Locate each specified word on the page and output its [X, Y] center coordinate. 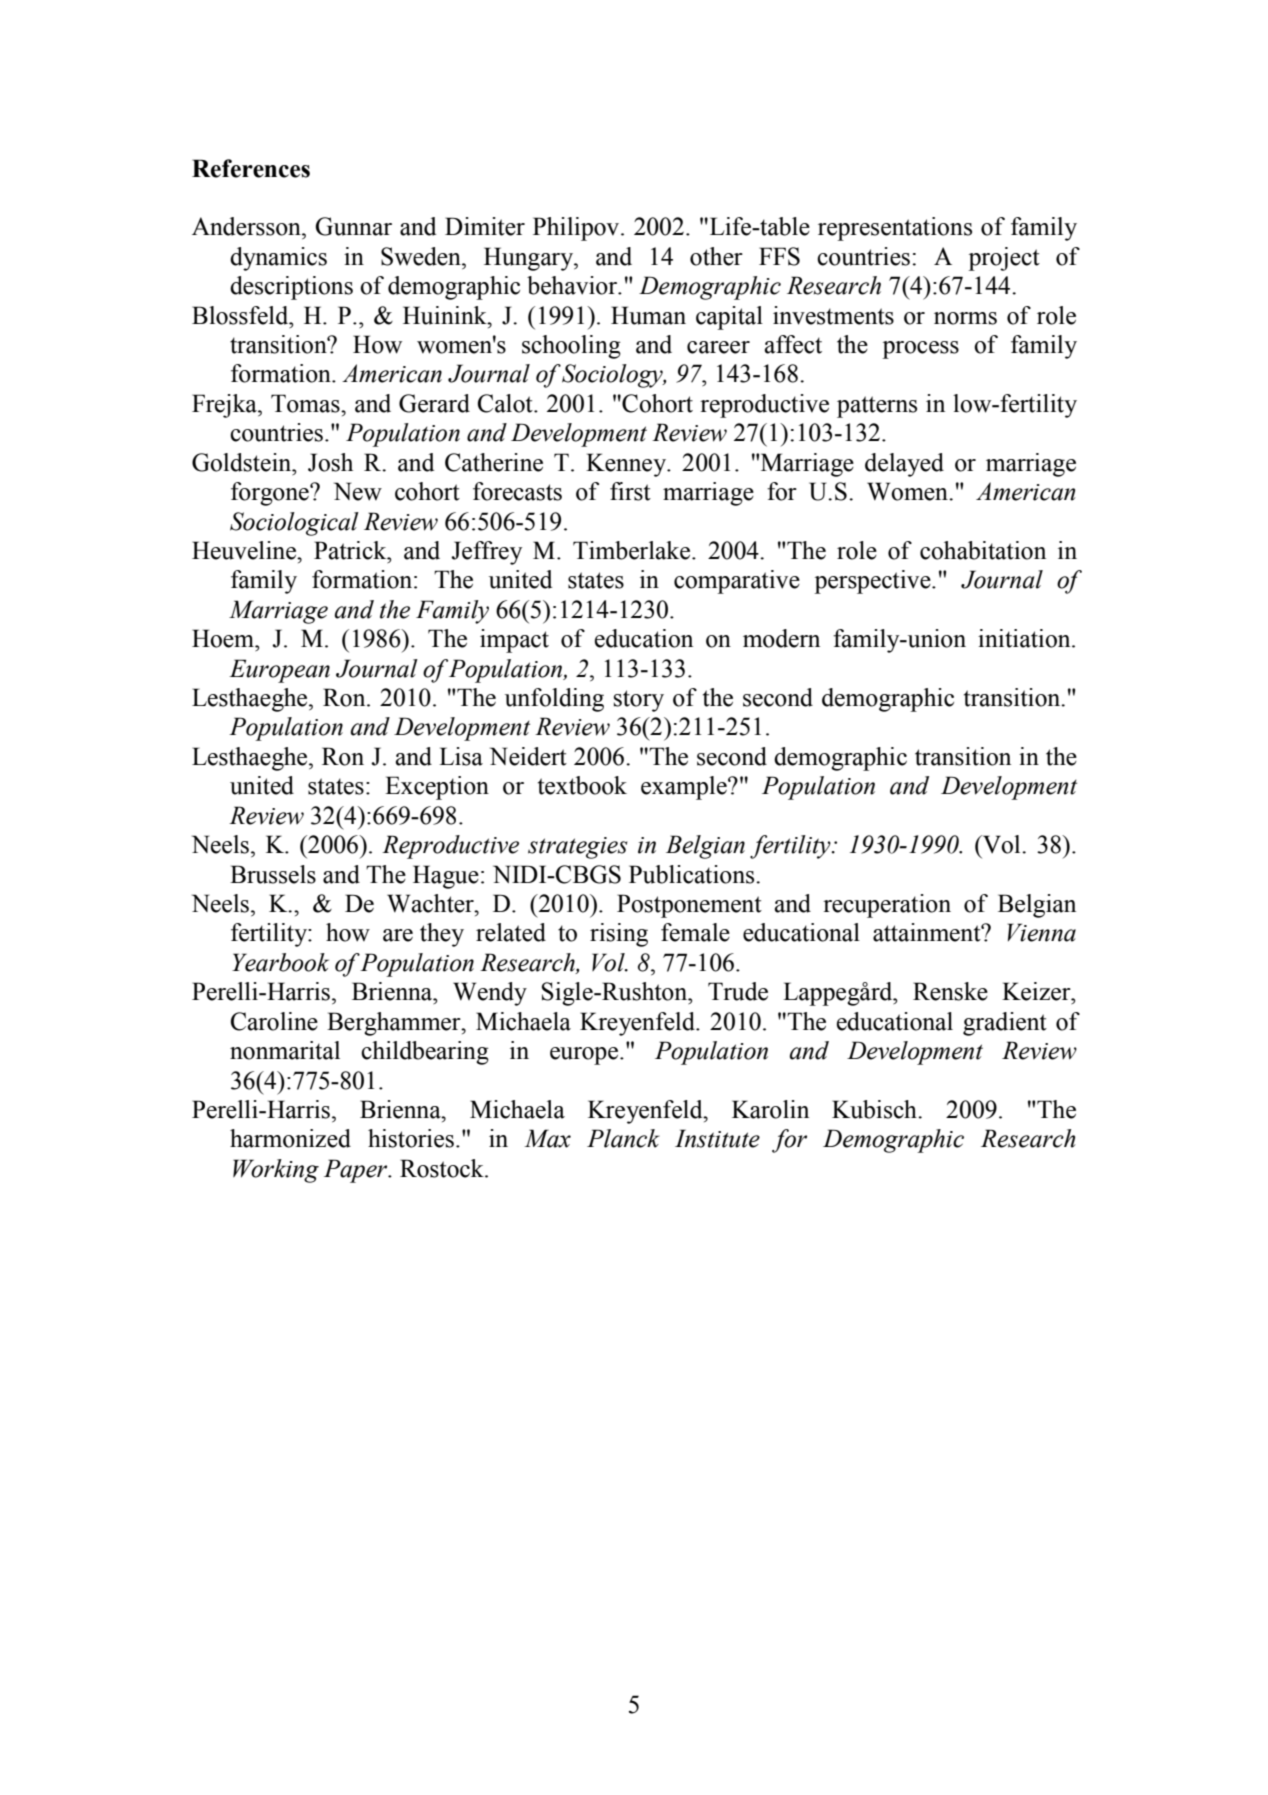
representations [895, 229]
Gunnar [353, 226]
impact [514, 641]
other [716, 256]
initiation [1025, 638]
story [639, 701]
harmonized [290, 1138]
